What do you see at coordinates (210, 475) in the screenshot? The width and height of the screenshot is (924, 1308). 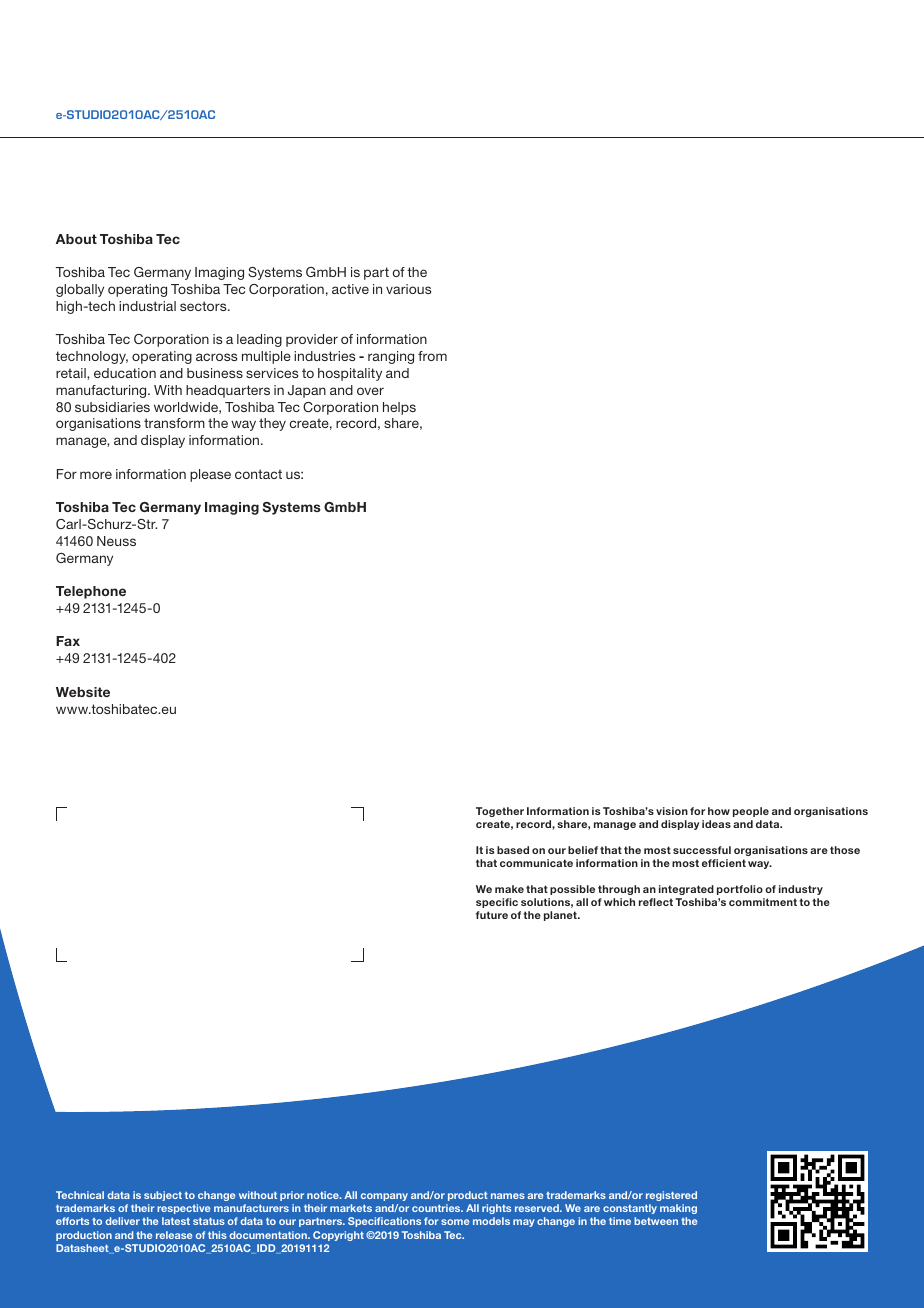 I see `please` at bounding box center [210, 475].
